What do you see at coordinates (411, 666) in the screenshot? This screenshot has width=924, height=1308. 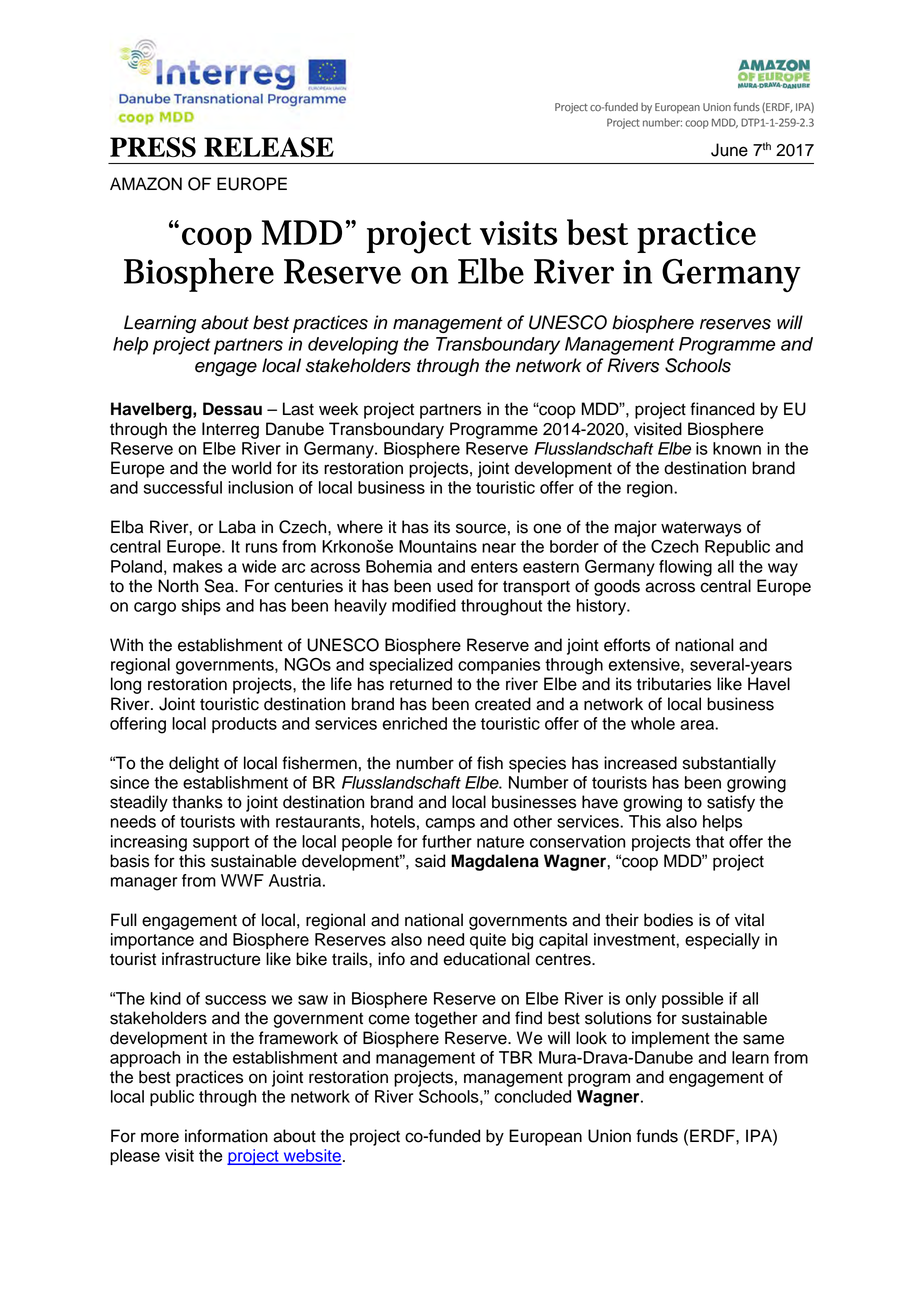 I see `specialized` at bounding box center [411, 666].
